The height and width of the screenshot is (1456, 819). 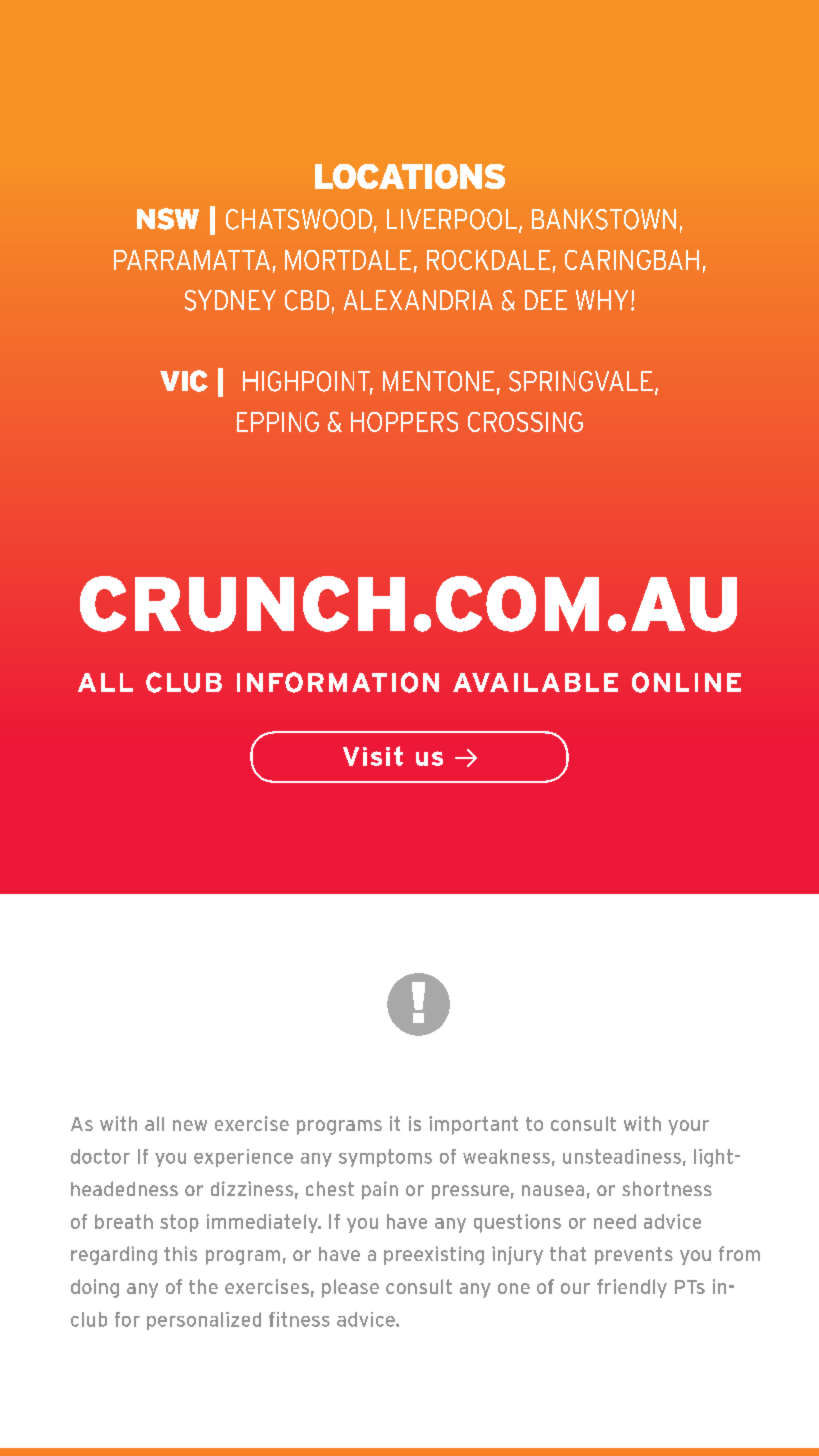 I want to click on NSW, so click(x=168, y=219).
